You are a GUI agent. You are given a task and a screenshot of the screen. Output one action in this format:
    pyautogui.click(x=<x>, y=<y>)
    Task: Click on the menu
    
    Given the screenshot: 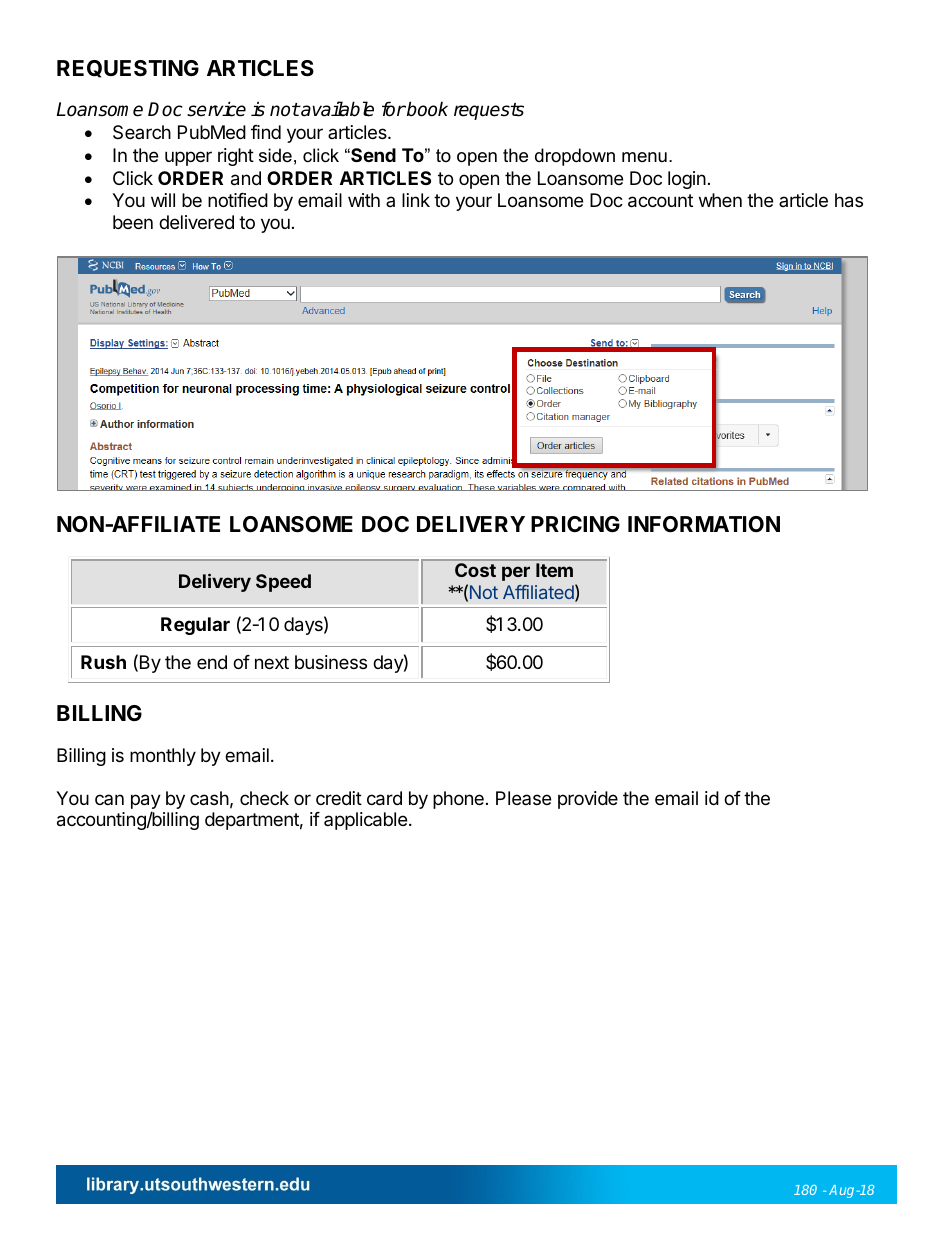 What is the action you would take?
    pyautogui.click(x=644, y=157)
